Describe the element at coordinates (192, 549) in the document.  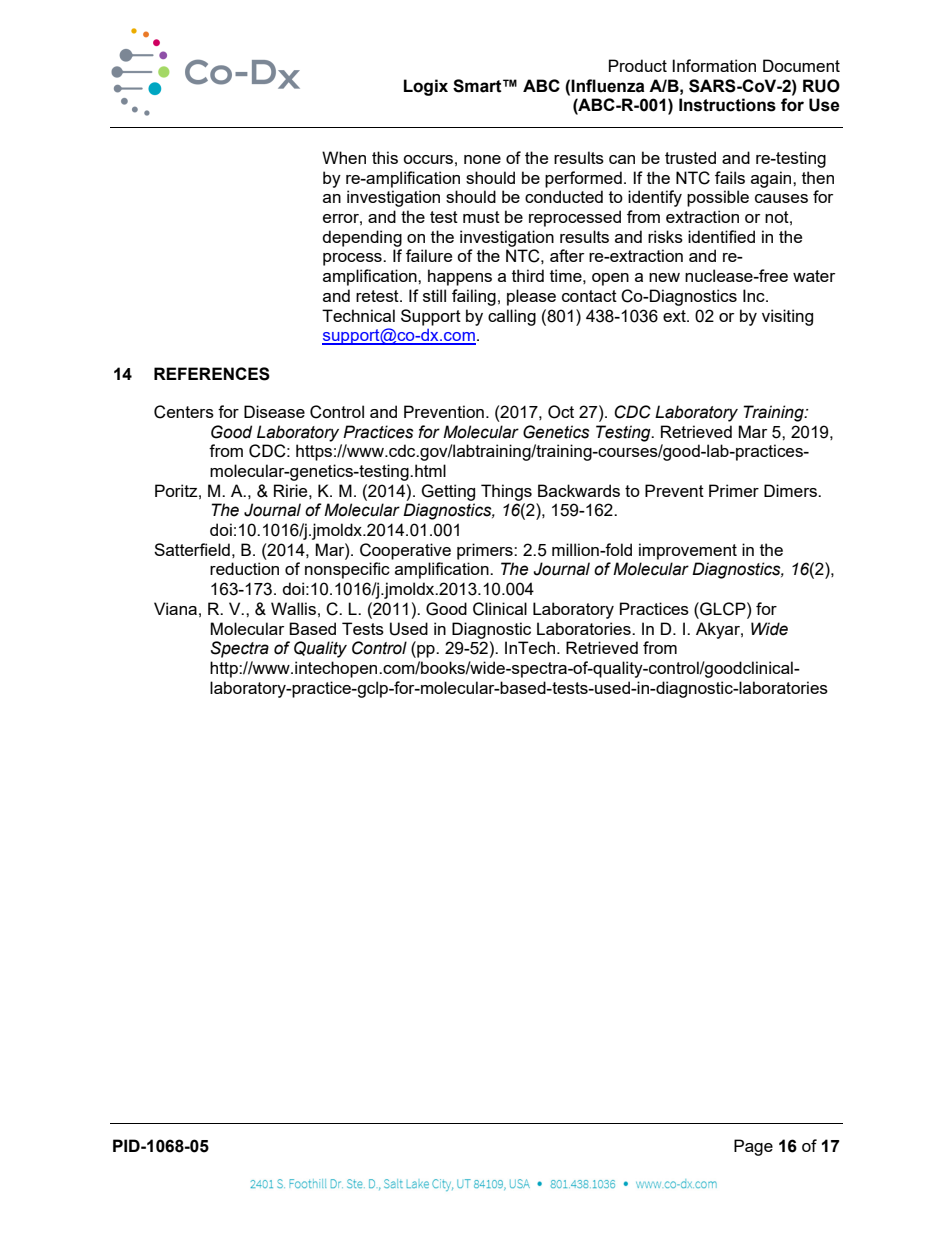
I see `Satterfield` at that location.
